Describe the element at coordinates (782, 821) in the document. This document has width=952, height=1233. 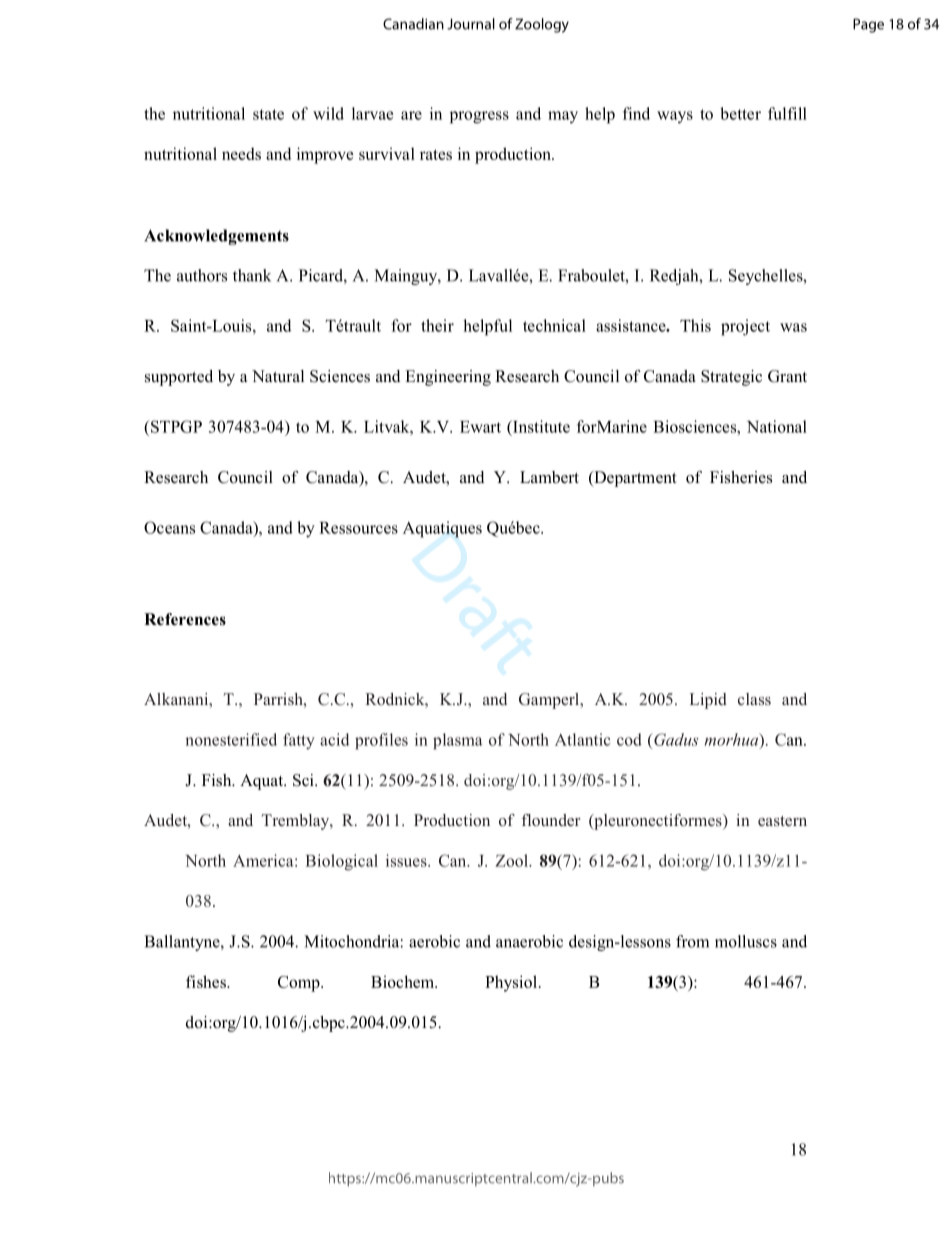
I see `eastern` at that location.
